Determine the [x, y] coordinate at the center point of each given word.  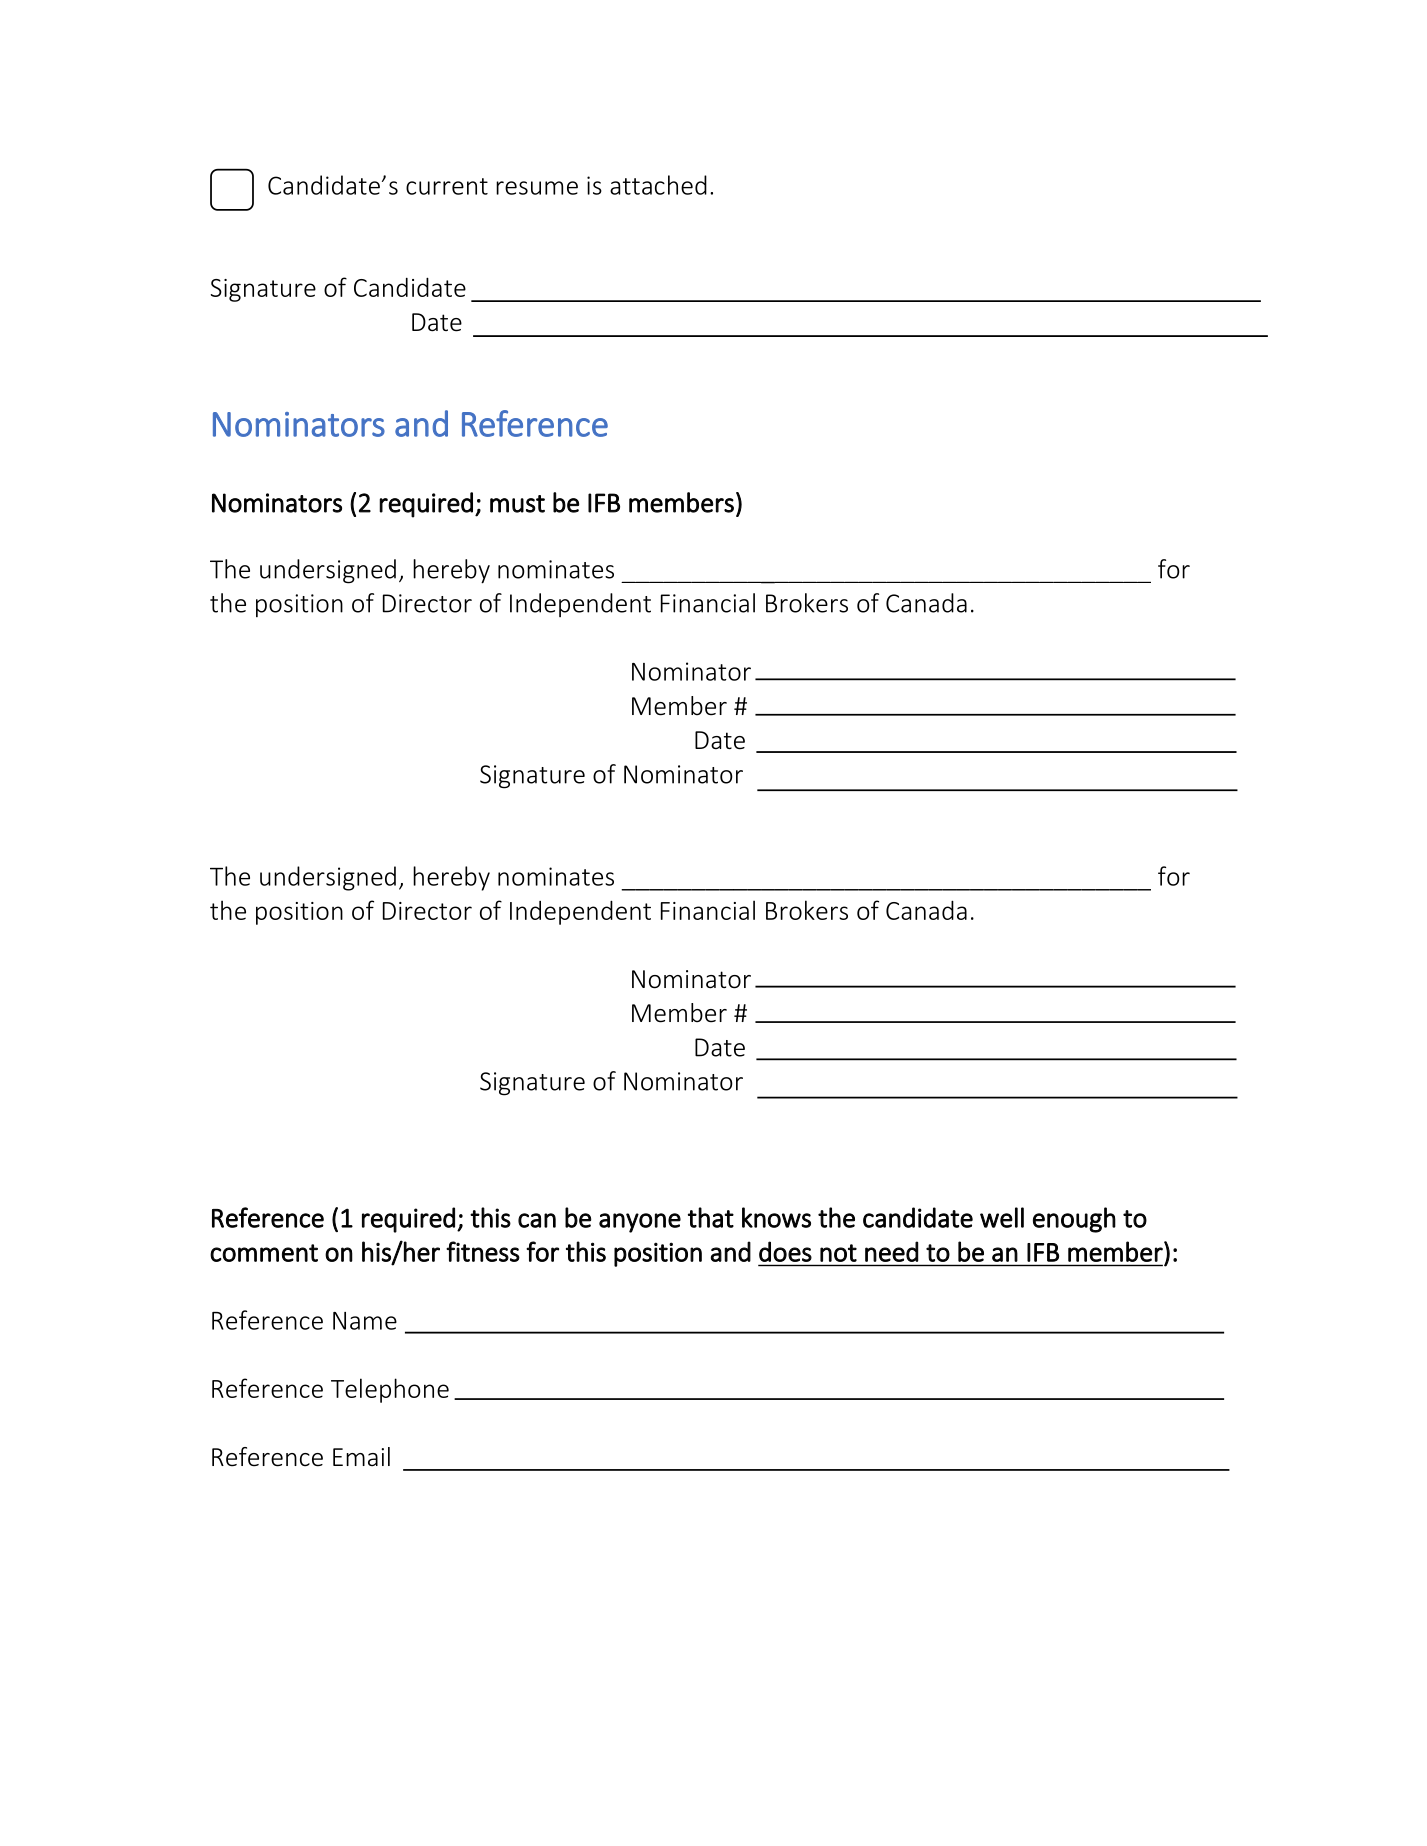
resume [537, 188]
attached [658, 185]
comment [264, 1253]
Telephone [390, 1390]
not [838, 1253]
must [517, 504]
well [1002, 1217]
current [447, 186]
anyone [640, 1223]
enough [1074, 1220]
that [711, 1217]
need [891, 1252]
